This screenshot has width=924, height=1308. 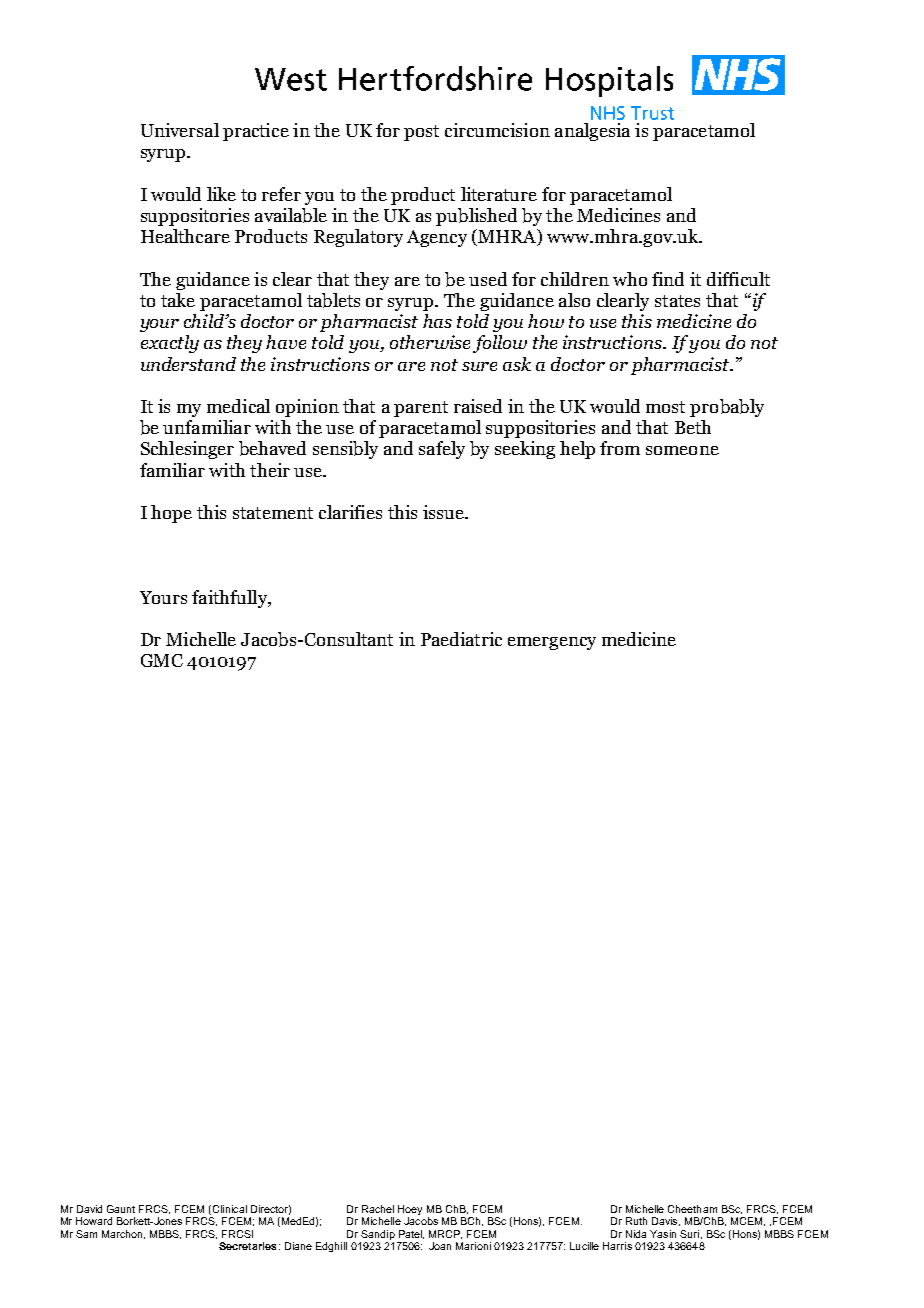 What do you see at coordinates (162, 660) in the screenshot?
I see `GMC` at bounding box center [162, 660].
